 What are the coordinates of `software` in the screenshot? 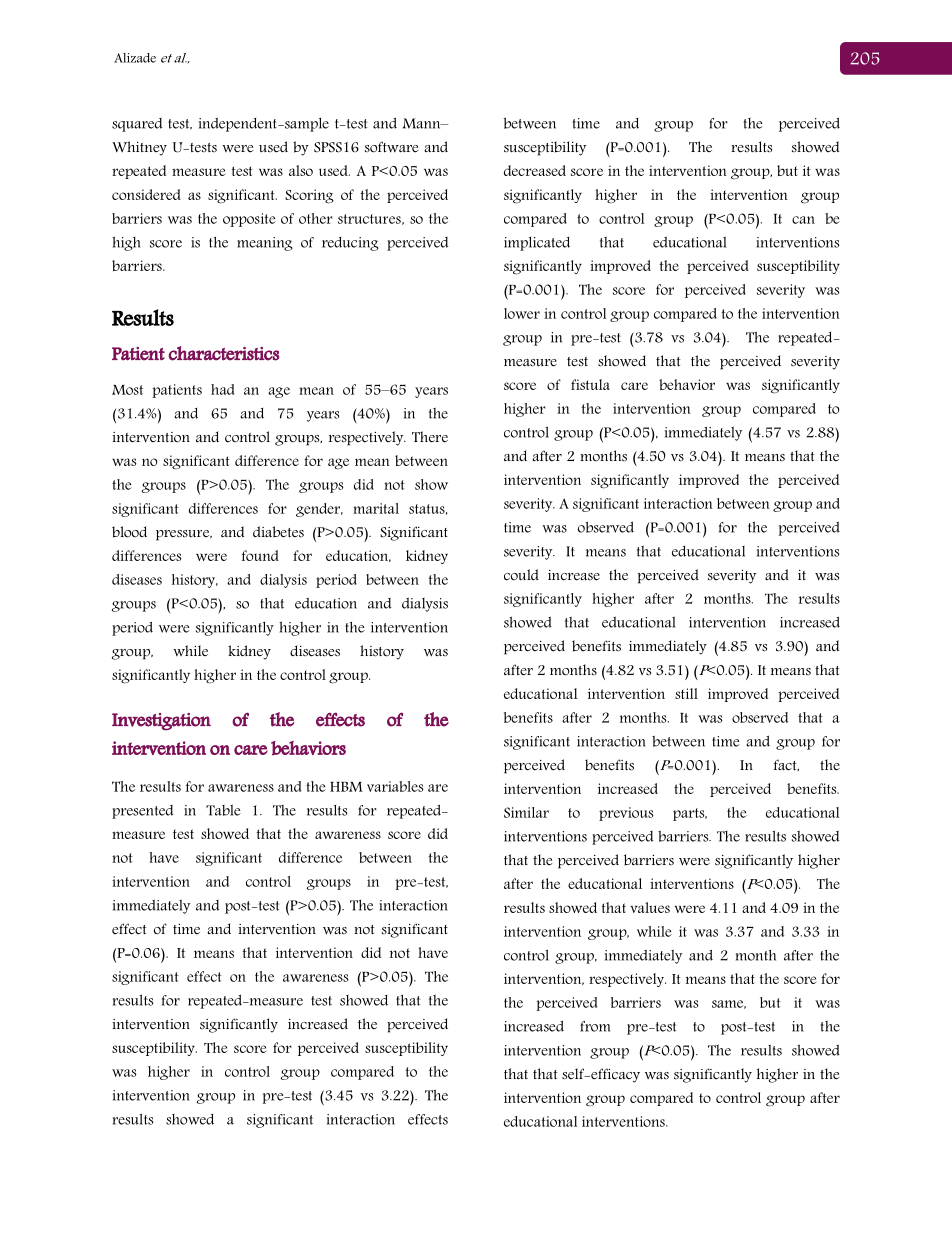 It's located at (391, 147).
